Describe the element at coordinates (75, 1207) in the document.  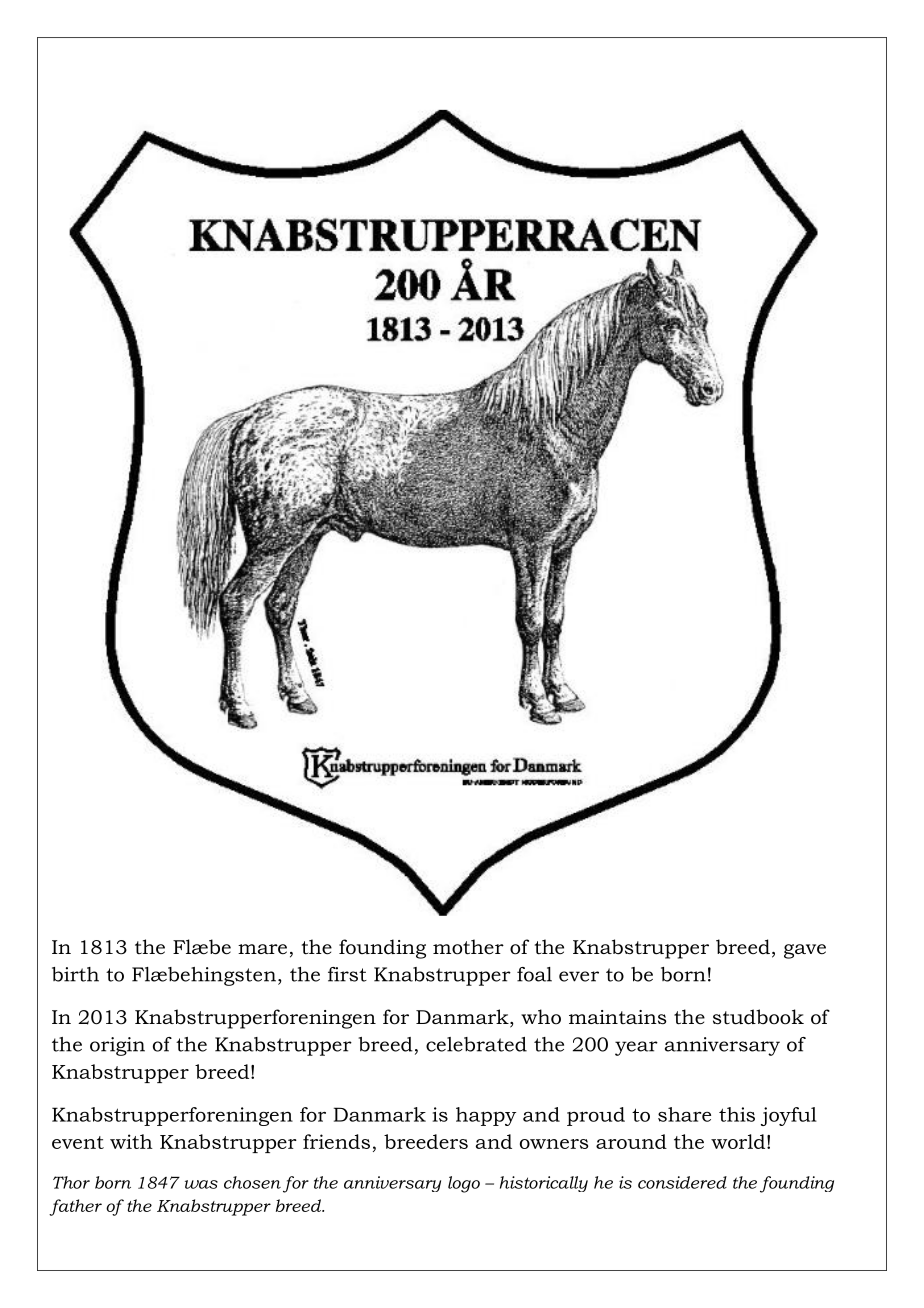
I see `father` at that location.
